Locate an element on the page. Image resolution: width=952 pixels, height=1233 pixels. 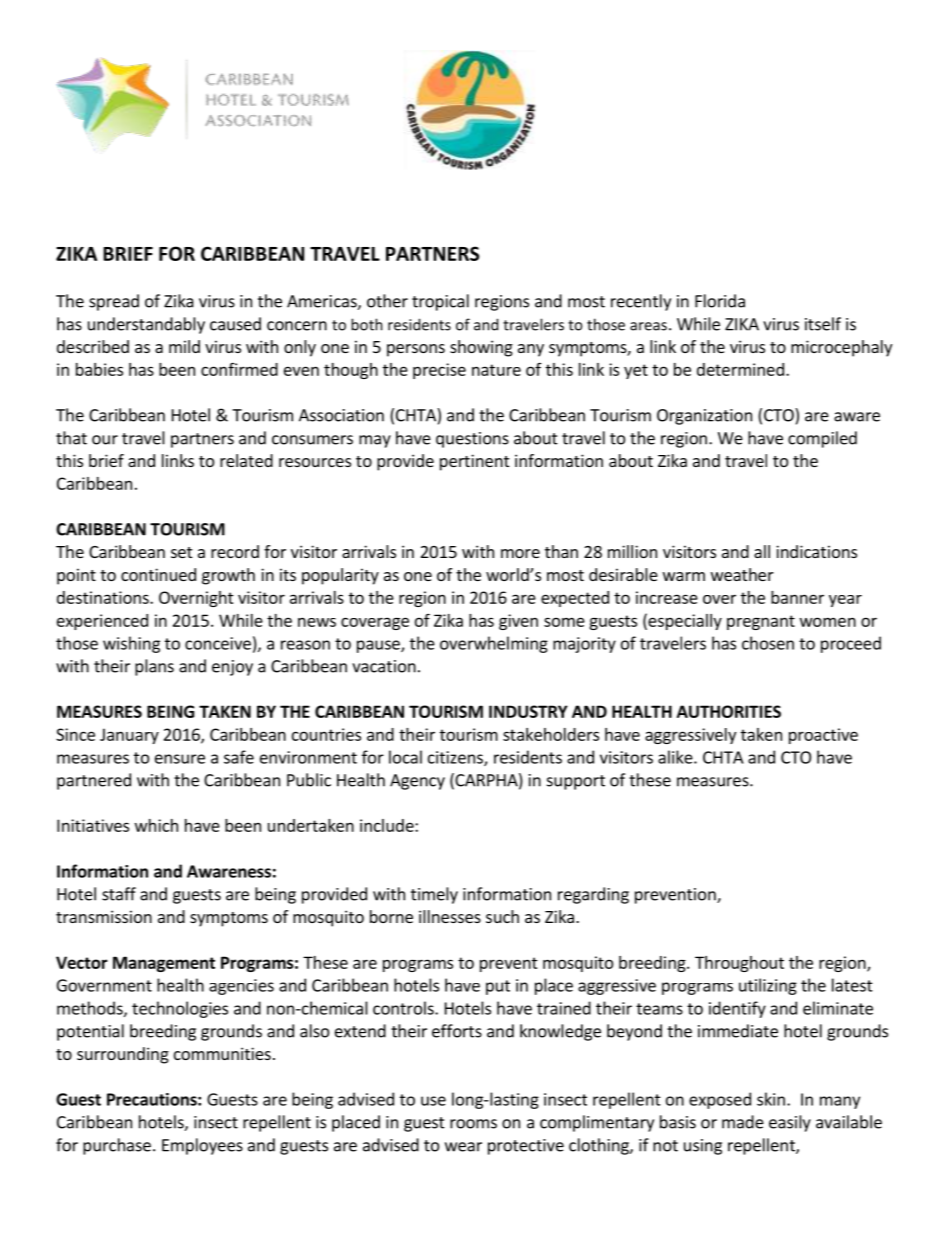
showing is located at coordinates (481, 348).
